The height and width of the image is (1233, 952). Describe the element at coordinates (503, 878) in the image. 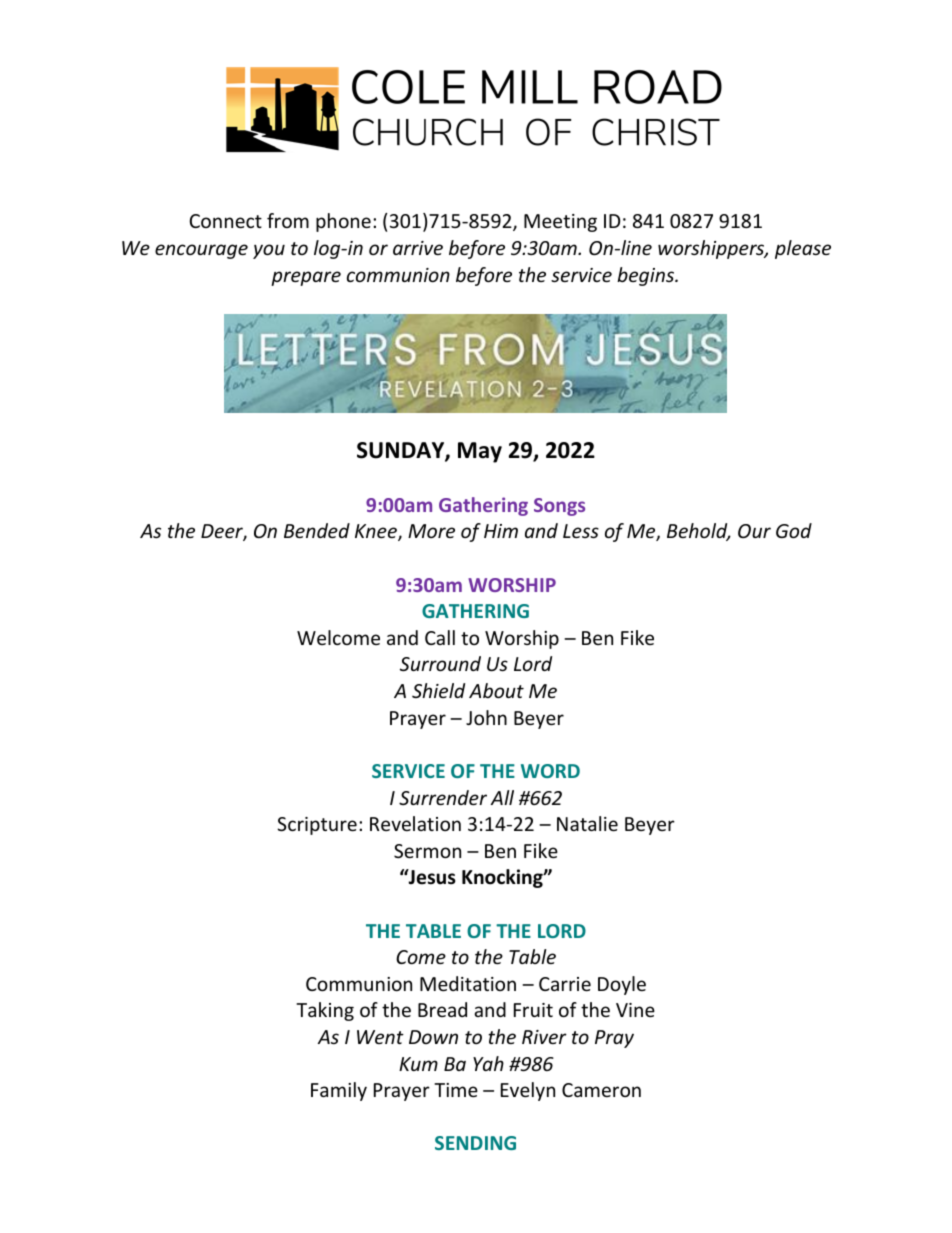

I see `Knocking` at that location.
